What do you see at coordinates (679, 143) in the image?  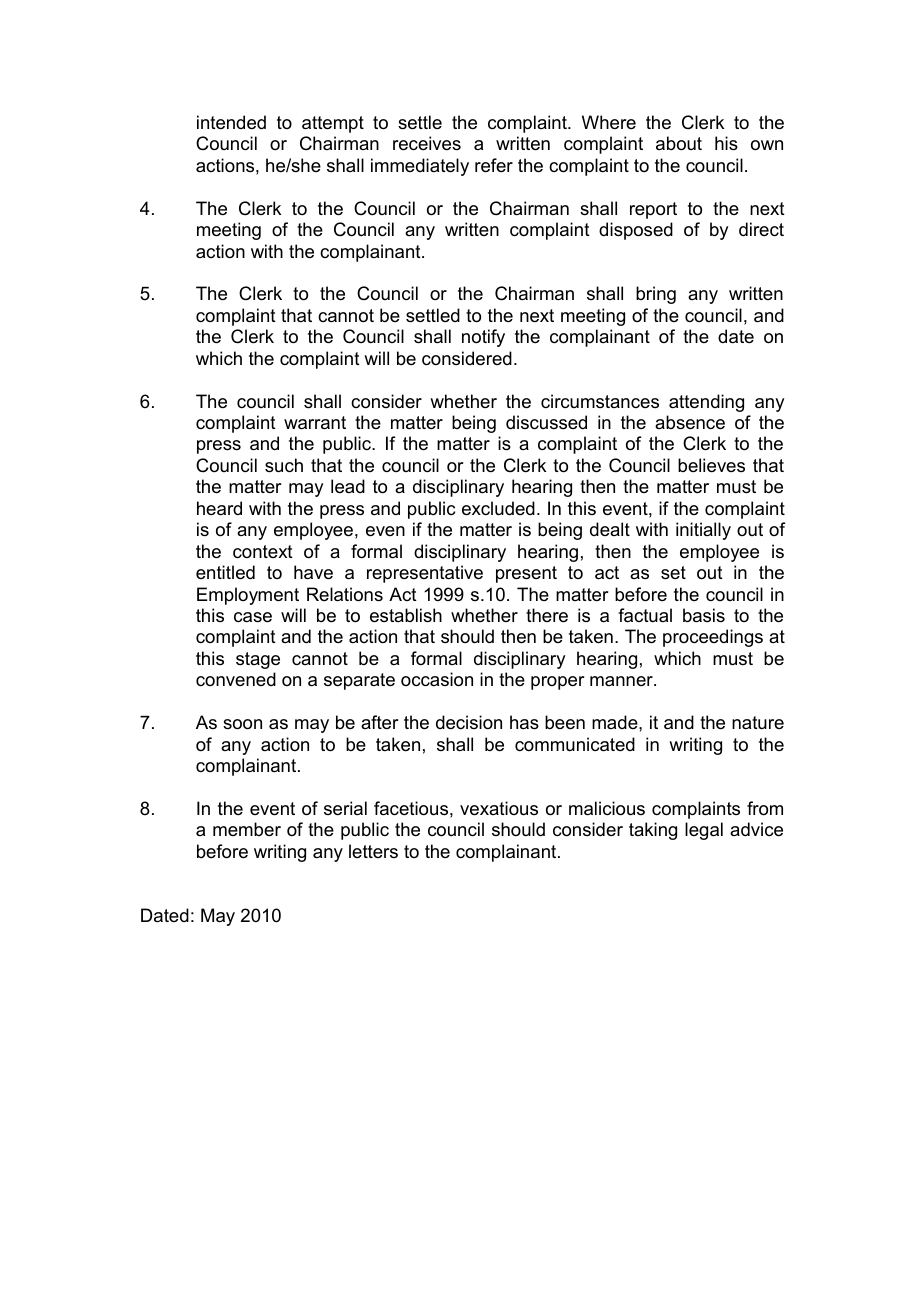 I see `about` at bounding box center [679, 143].
